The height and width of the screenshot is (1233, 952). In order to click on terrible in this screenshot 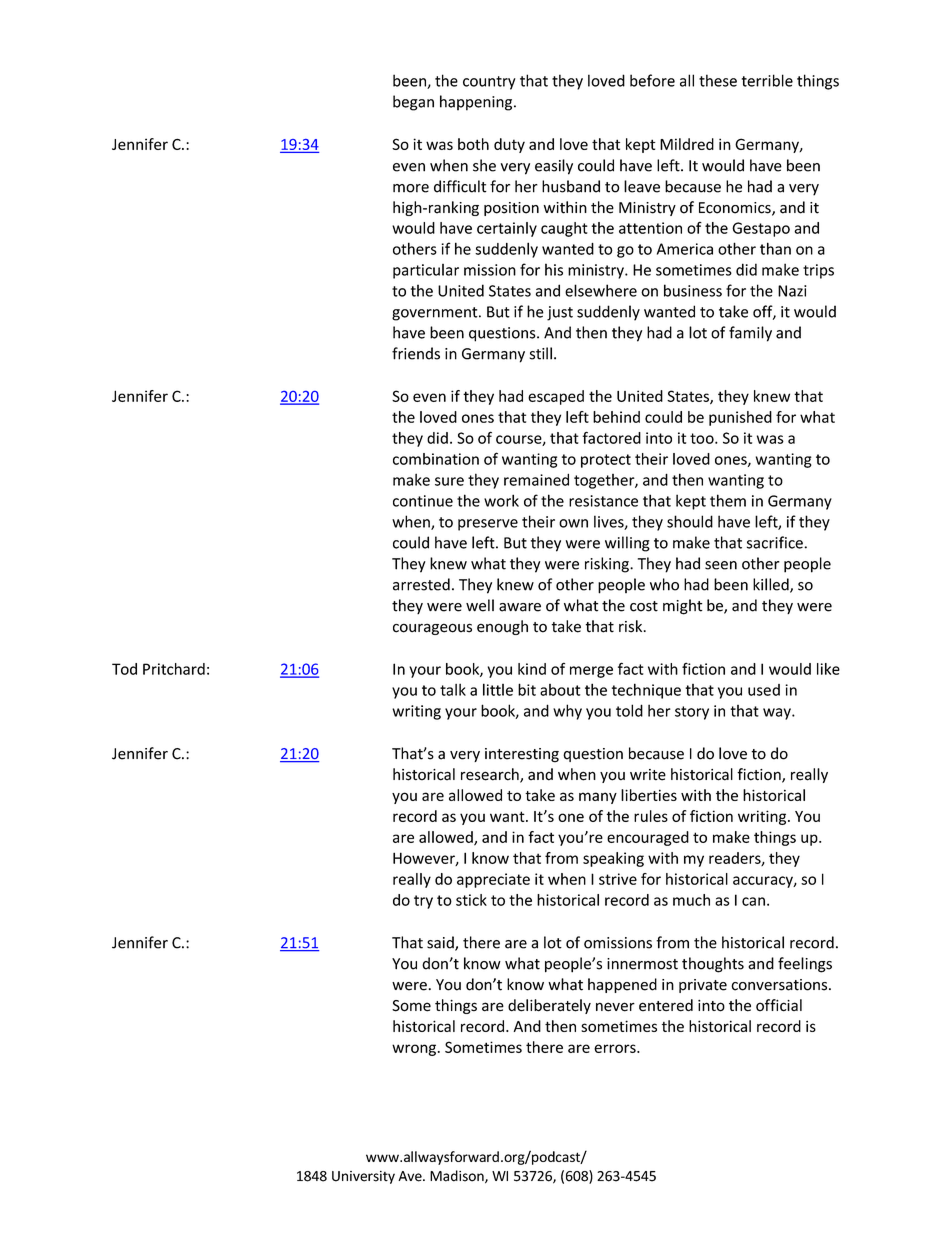, I will do `click(767, 80)`.
